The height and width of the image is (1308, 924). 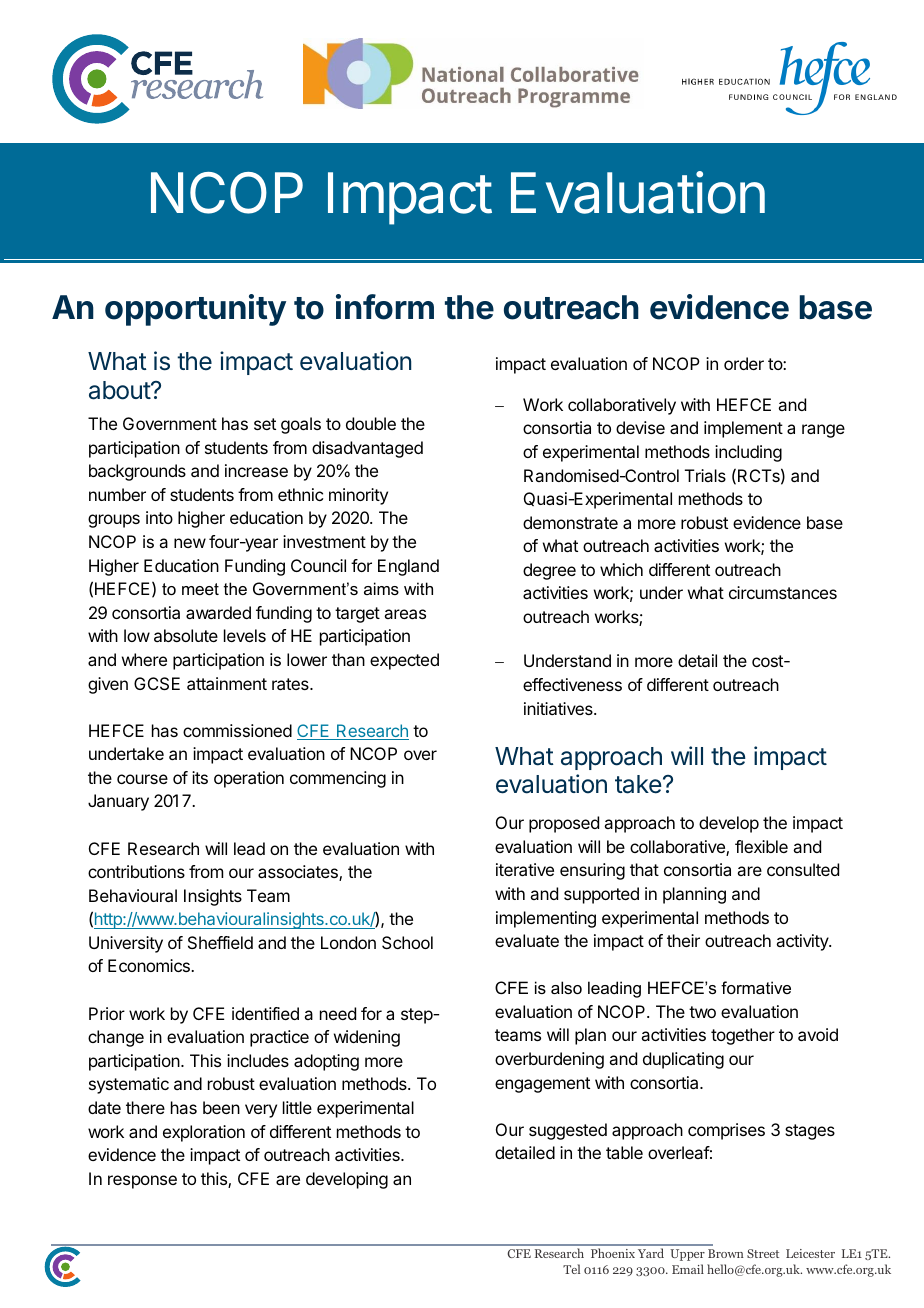 I want to click on identified, so click(x=265, y=1013).
